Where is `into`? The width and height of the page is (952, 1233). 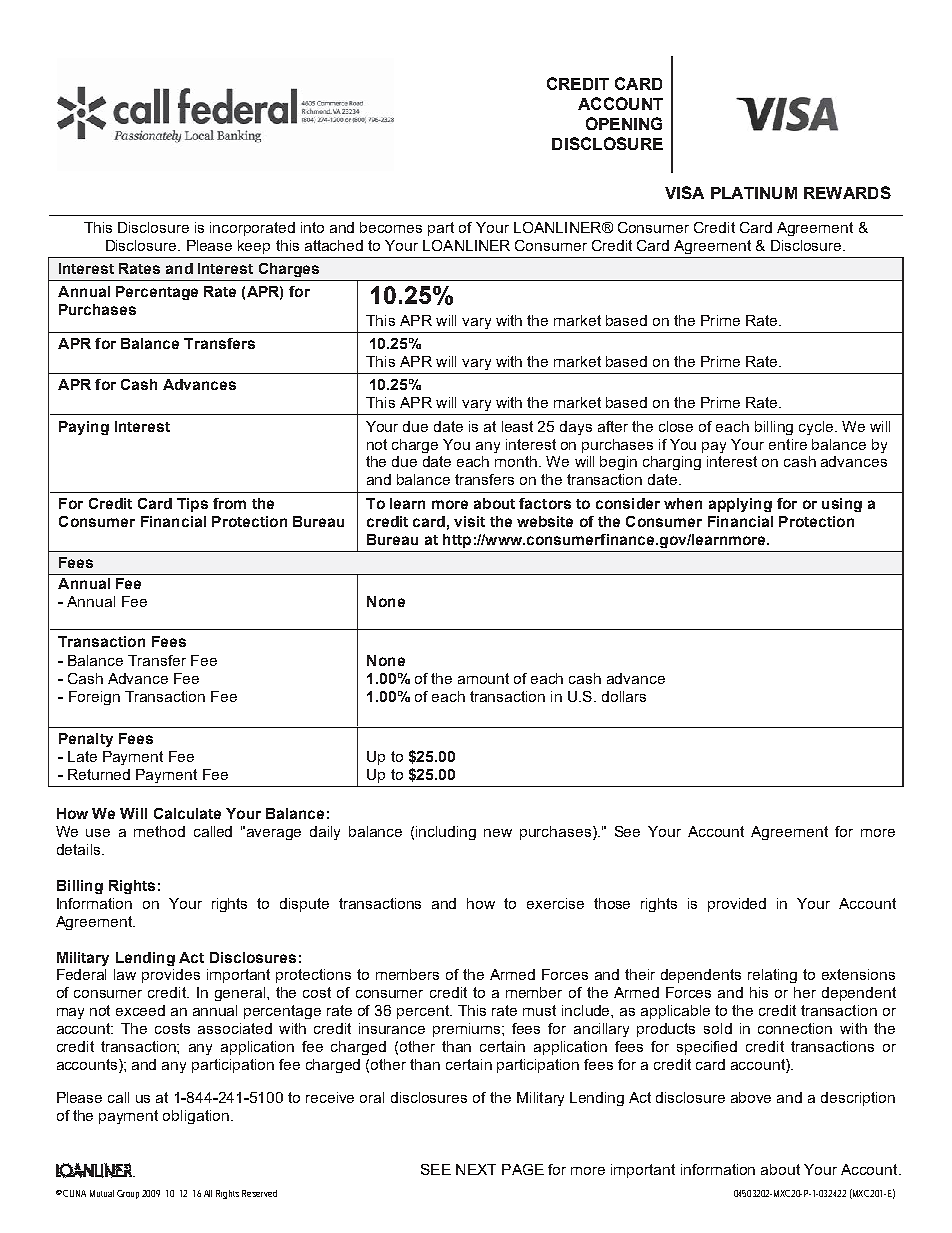 into is located at coordinates (312, 227).
